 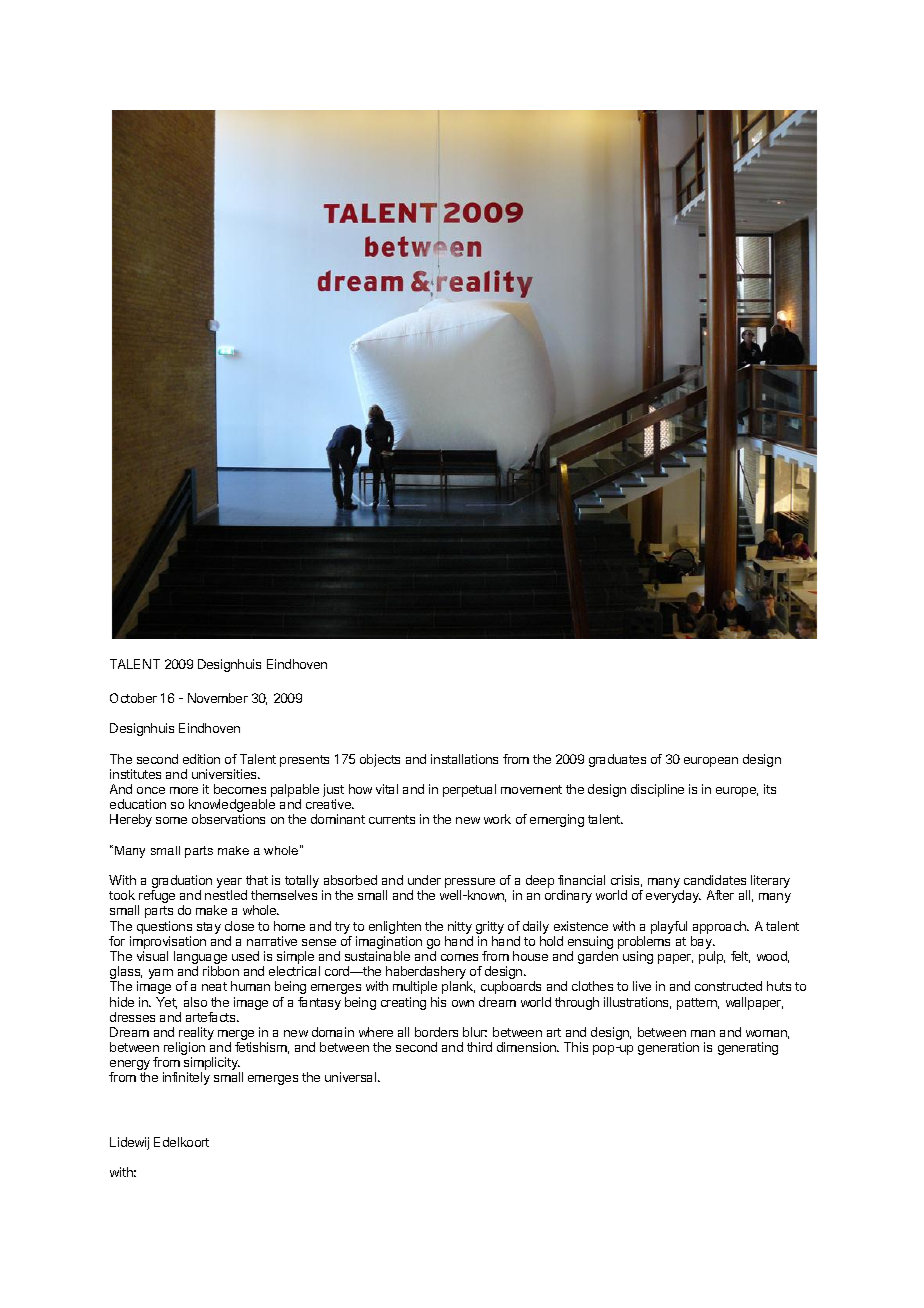 What do you see at coordinates (479, 1047) in the screenshot?
I see `third` at bounding box center [479, 1047].
